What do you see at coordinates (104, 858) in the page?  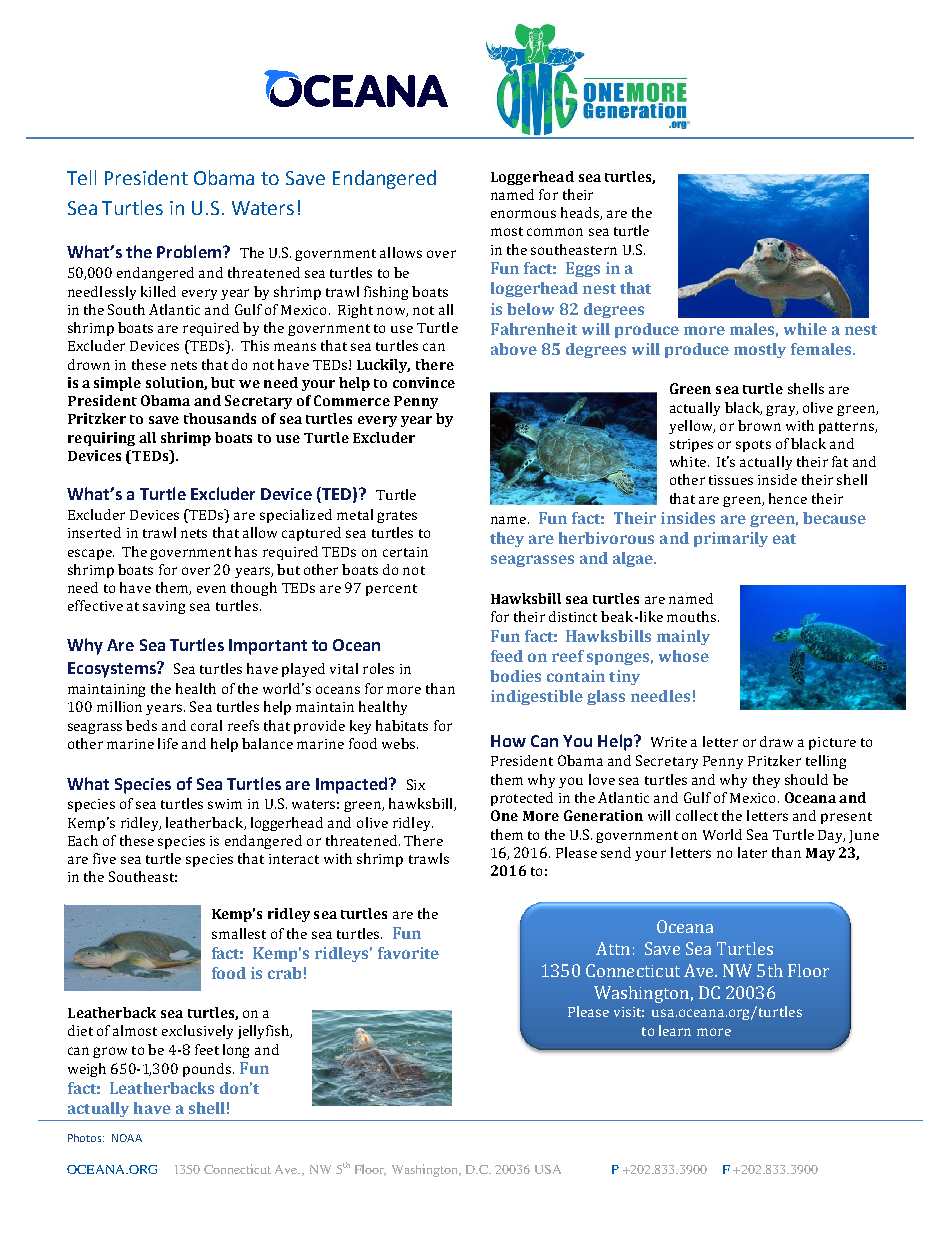 I see `five` at bounding box center [104, 858].
